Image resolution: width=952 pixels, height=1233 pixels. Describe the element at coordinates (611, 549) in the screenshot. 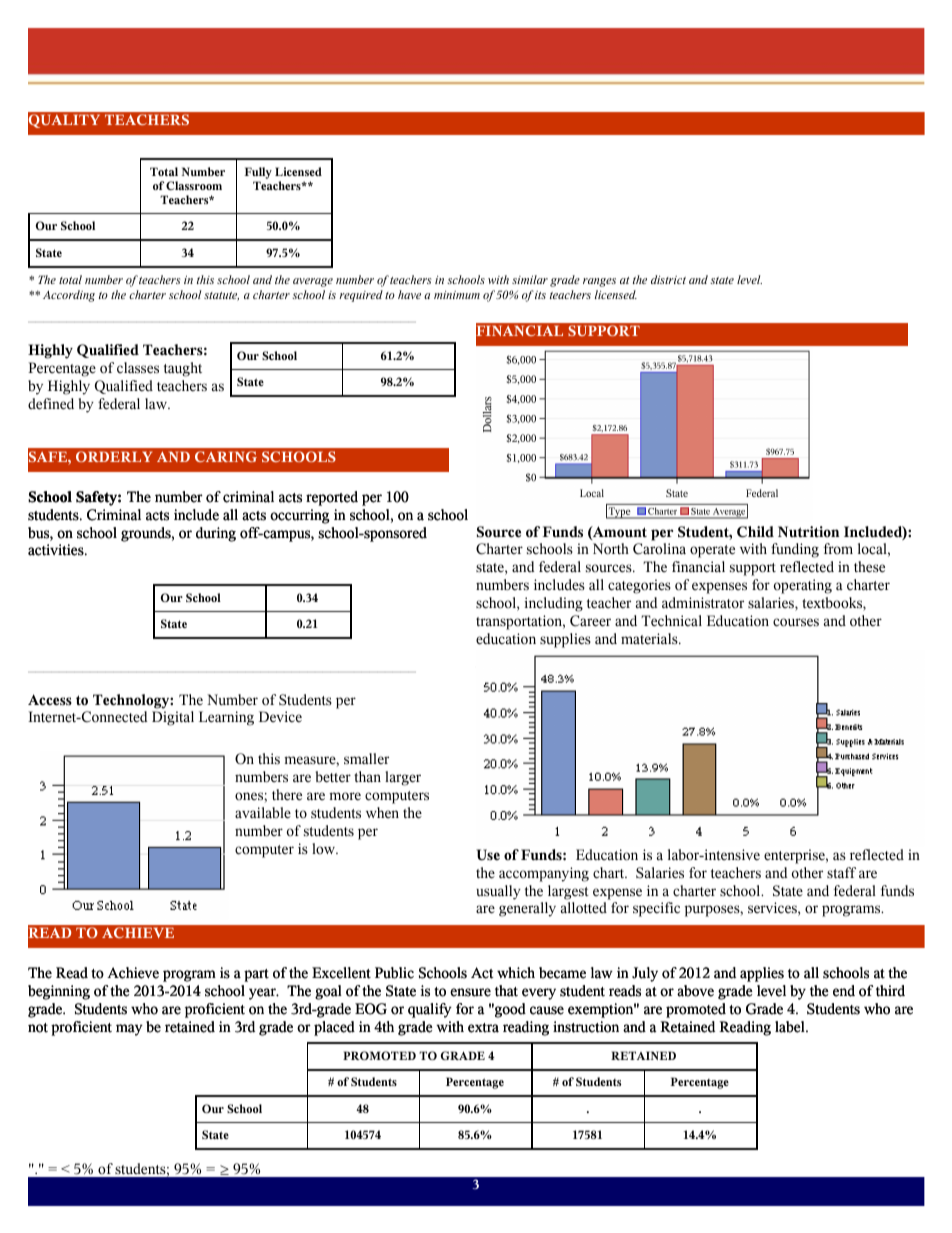

I see `North` at that location.
